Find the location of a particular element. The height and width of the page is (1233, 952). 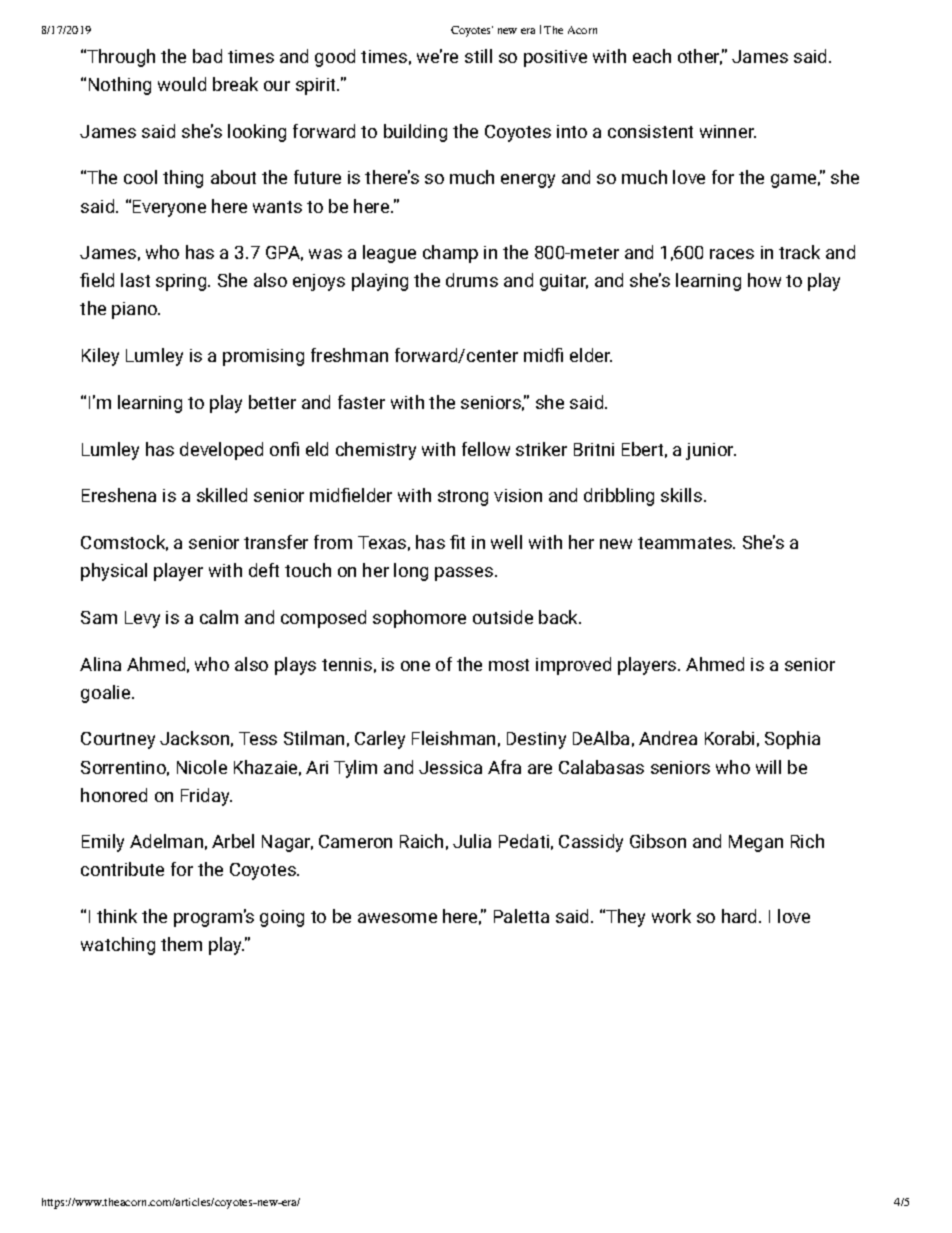

strong is located at coordinates (463, 498).
